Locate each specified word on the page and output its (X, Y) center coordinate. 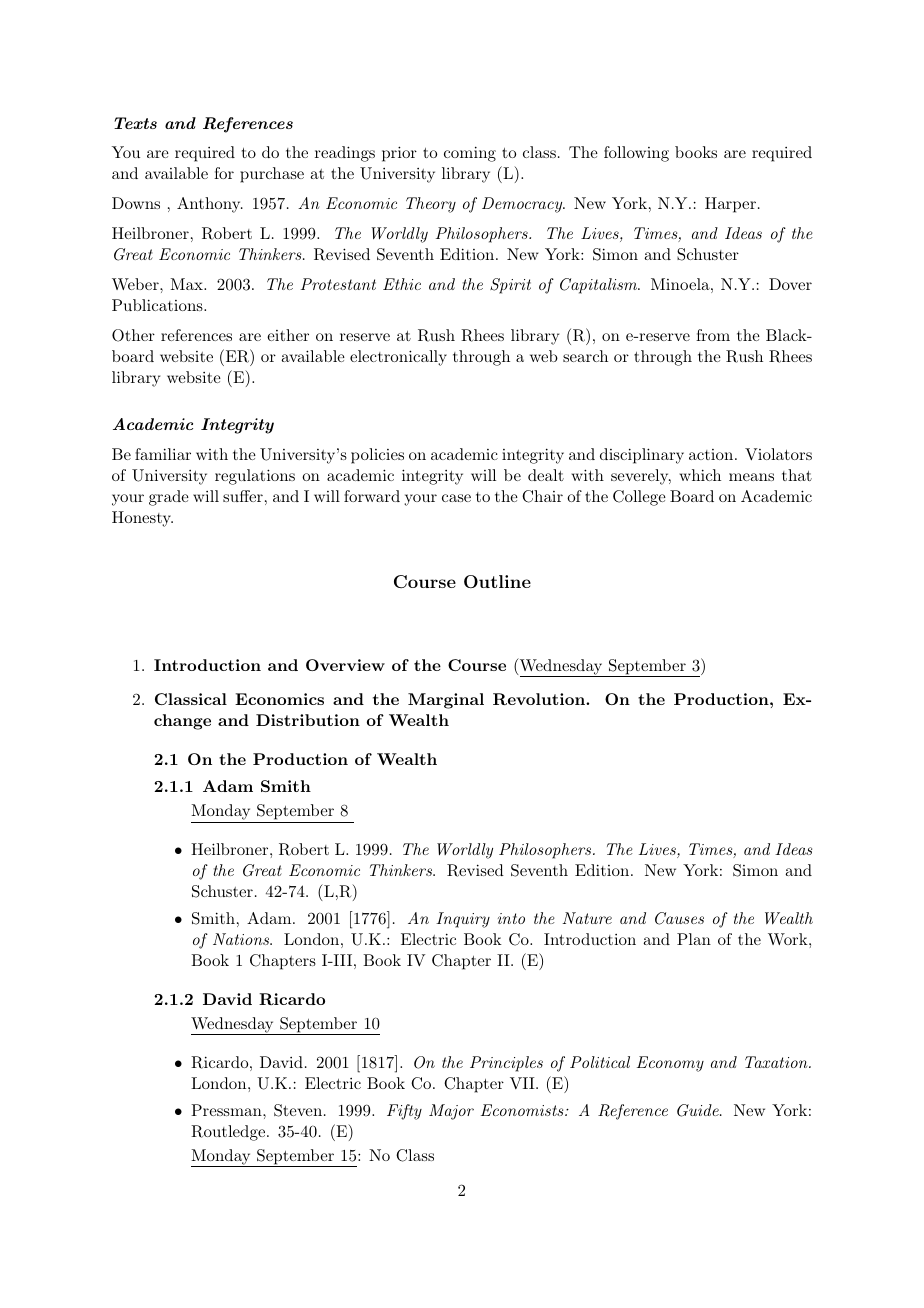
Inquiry (463, 920)
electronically (398, 358)
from (713, 335)
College (639, 498)
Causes (679, 918)
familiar (163, 454)
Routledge (229, 1133)
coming (470, 154)
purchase (272, 175)
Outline (497, 581)
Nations (242, 939)
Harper (730, 205)
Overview (345, 665)
